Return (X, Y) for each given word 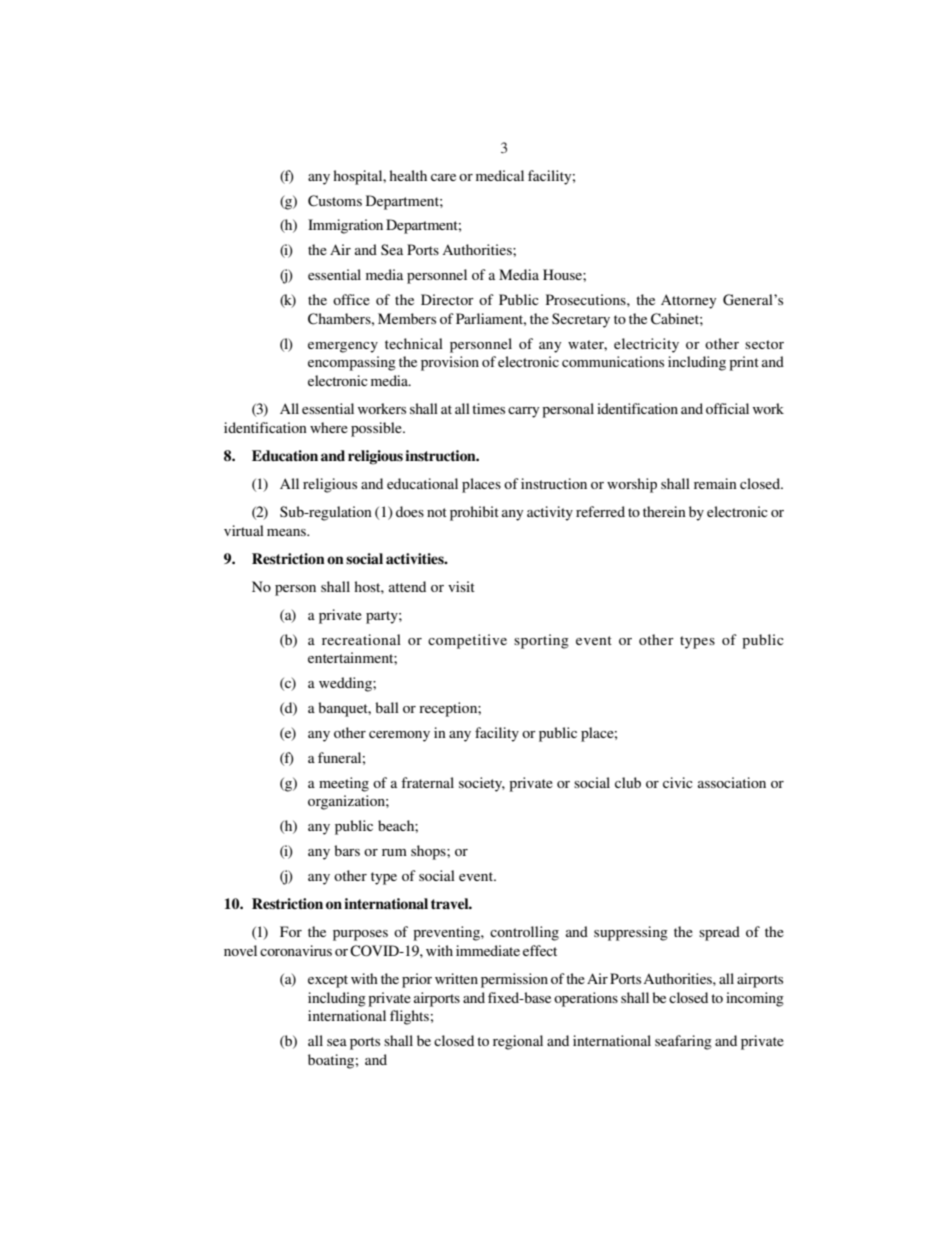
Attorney (688, 301)
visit (461, 586)
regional (518, 1042)
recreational (361, 639)
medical (500, 175)
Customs (335, 201)
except (328, 981)
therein (664, 511)
